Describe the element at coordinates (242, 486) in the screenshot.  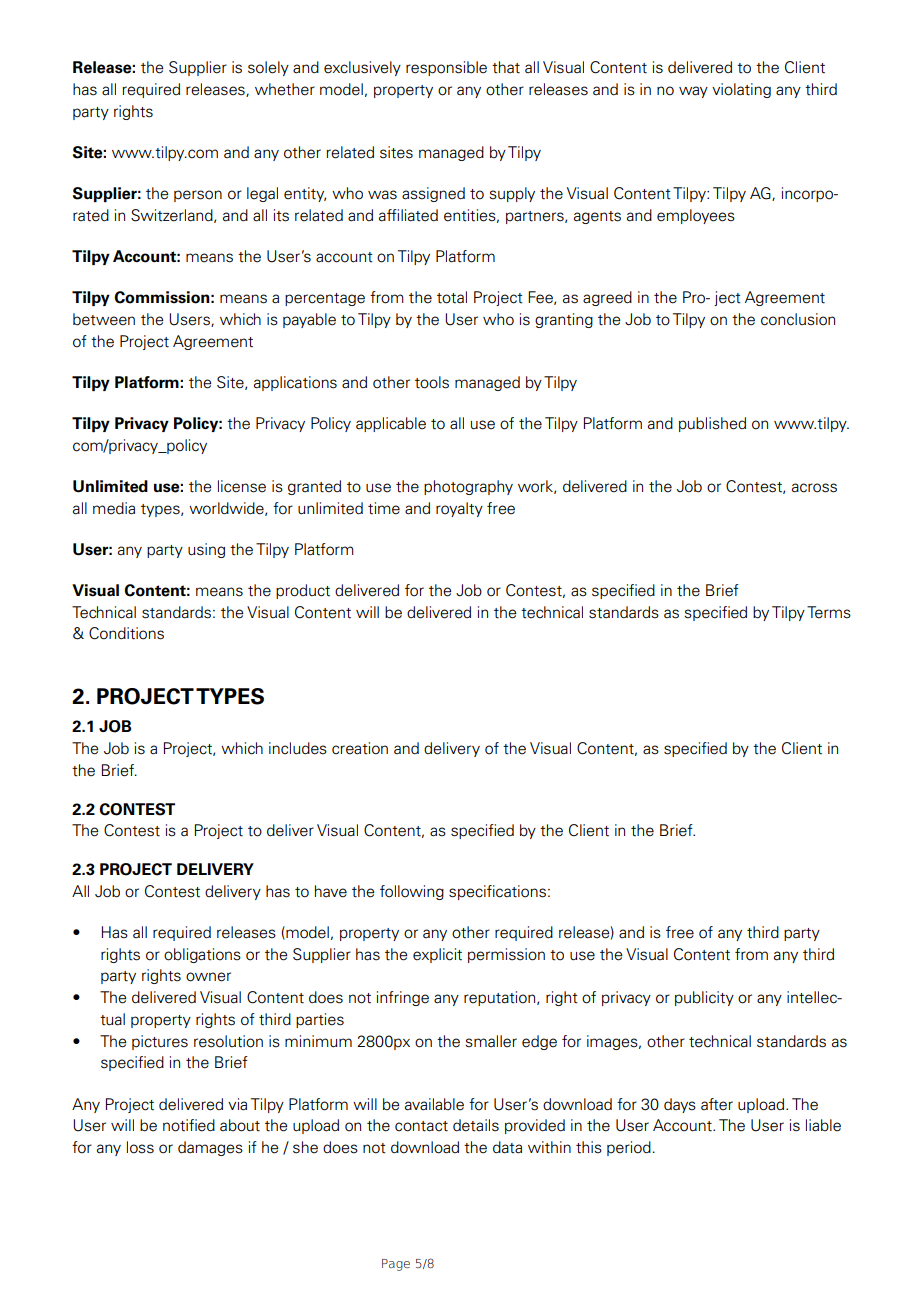
I see `license` at that location.
